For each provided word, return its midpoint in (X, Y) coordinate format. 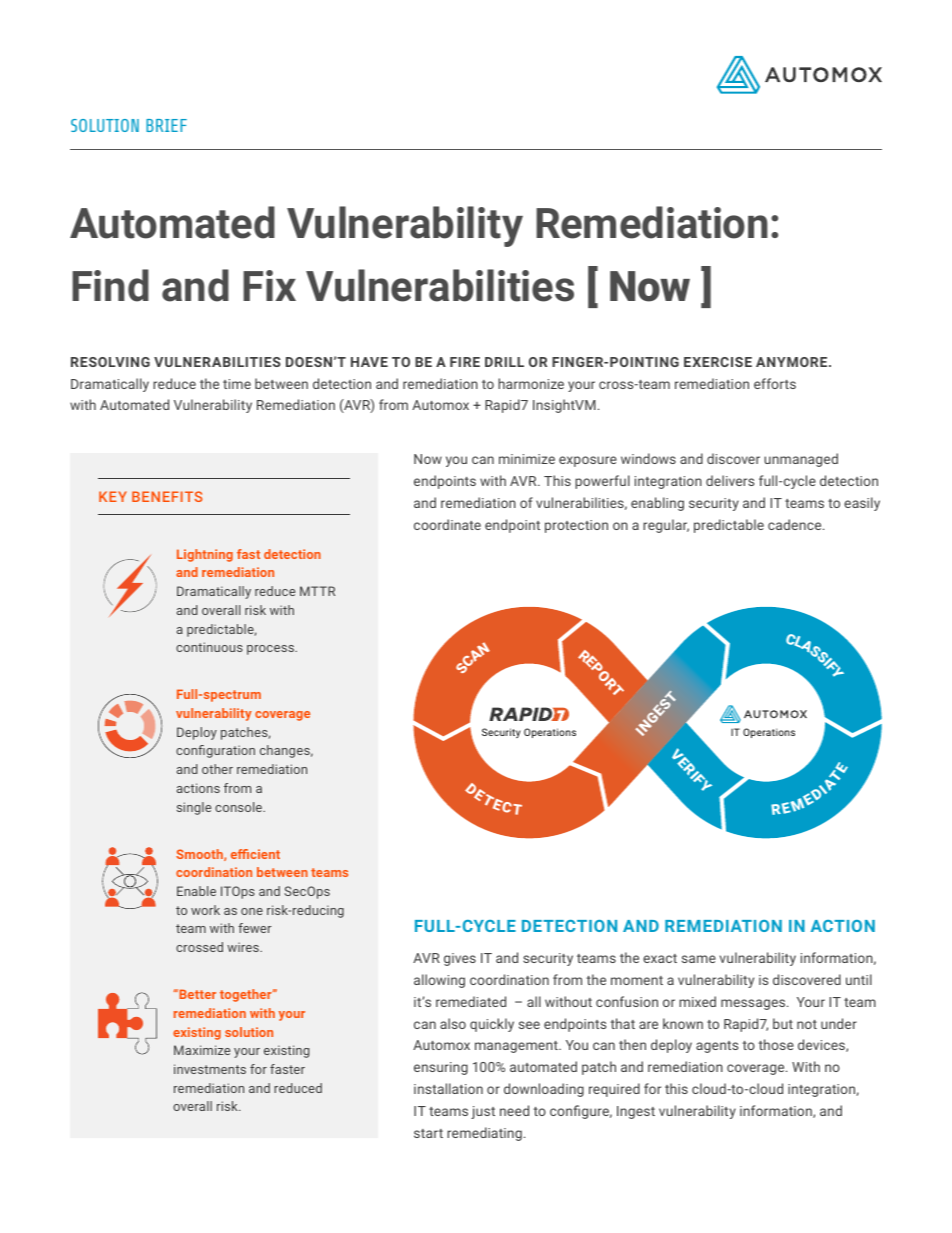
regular (666, 526)
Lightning (205, 555)
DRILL (504, 362)
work (205, 910)
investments (210, 1069)
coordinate (447, 524)
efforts (775, 383)
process (271, 650)
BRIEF (166, 125)
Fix (269, 285)
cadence (796, 524)
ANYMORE (793, 362)
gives (460, 959)
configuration (215, 751)
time (237, 384)
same (699, 959)
